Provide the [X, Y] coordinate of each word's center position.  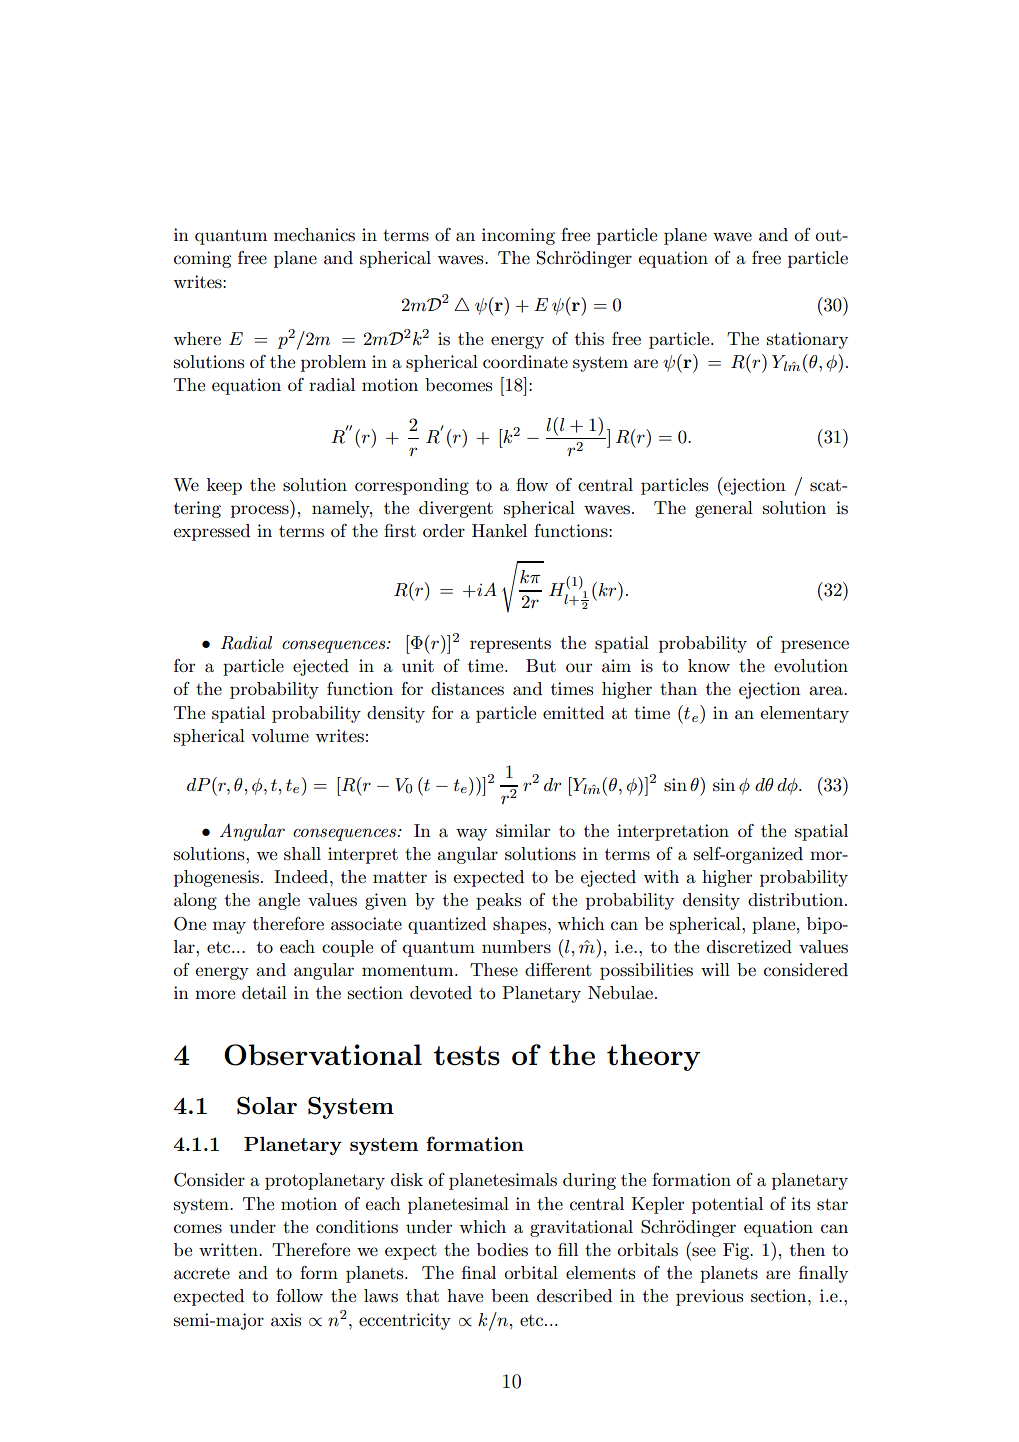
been [510, 1295]
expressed [211, 532]
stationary [807, 340]
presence [815, 646]
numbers [516, 947]
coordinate [525, 361]
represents [510, 645]
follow [299, 1295]
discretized [749, 947]
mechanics [314, 235]
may [229, 927]
